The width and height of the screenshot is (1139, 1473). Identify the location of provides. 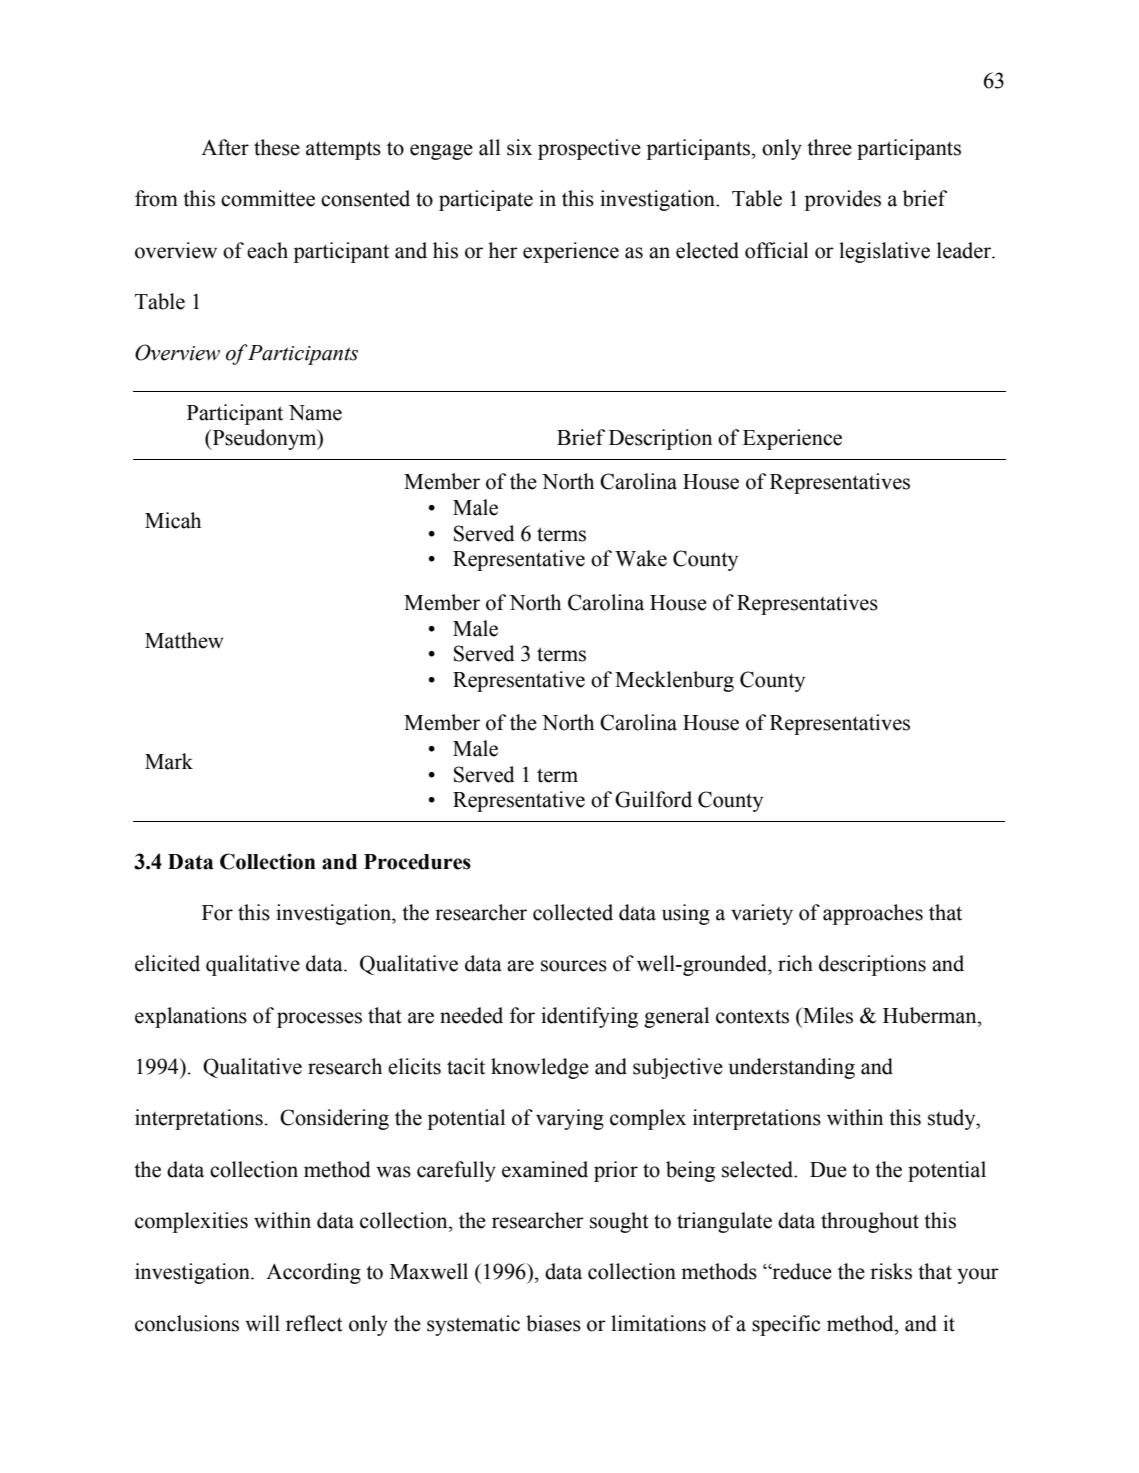
(843, 200).
